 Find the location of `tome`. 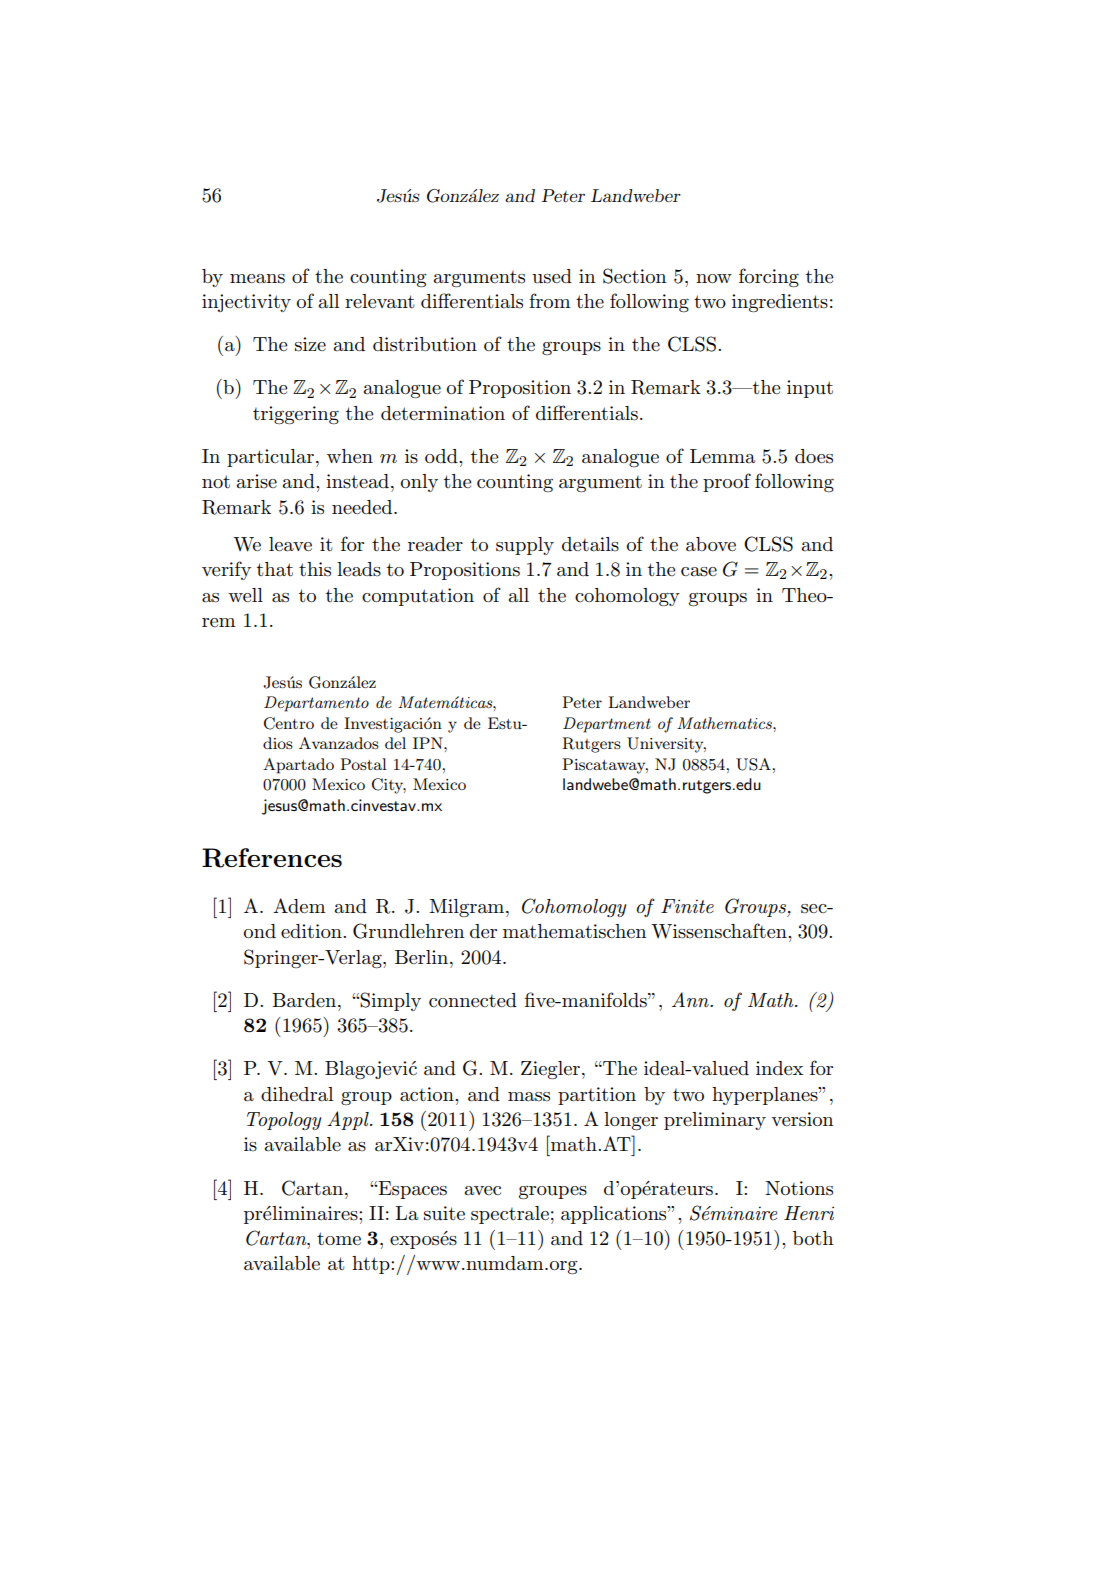

tome is located at coordinates (339, 1239).
